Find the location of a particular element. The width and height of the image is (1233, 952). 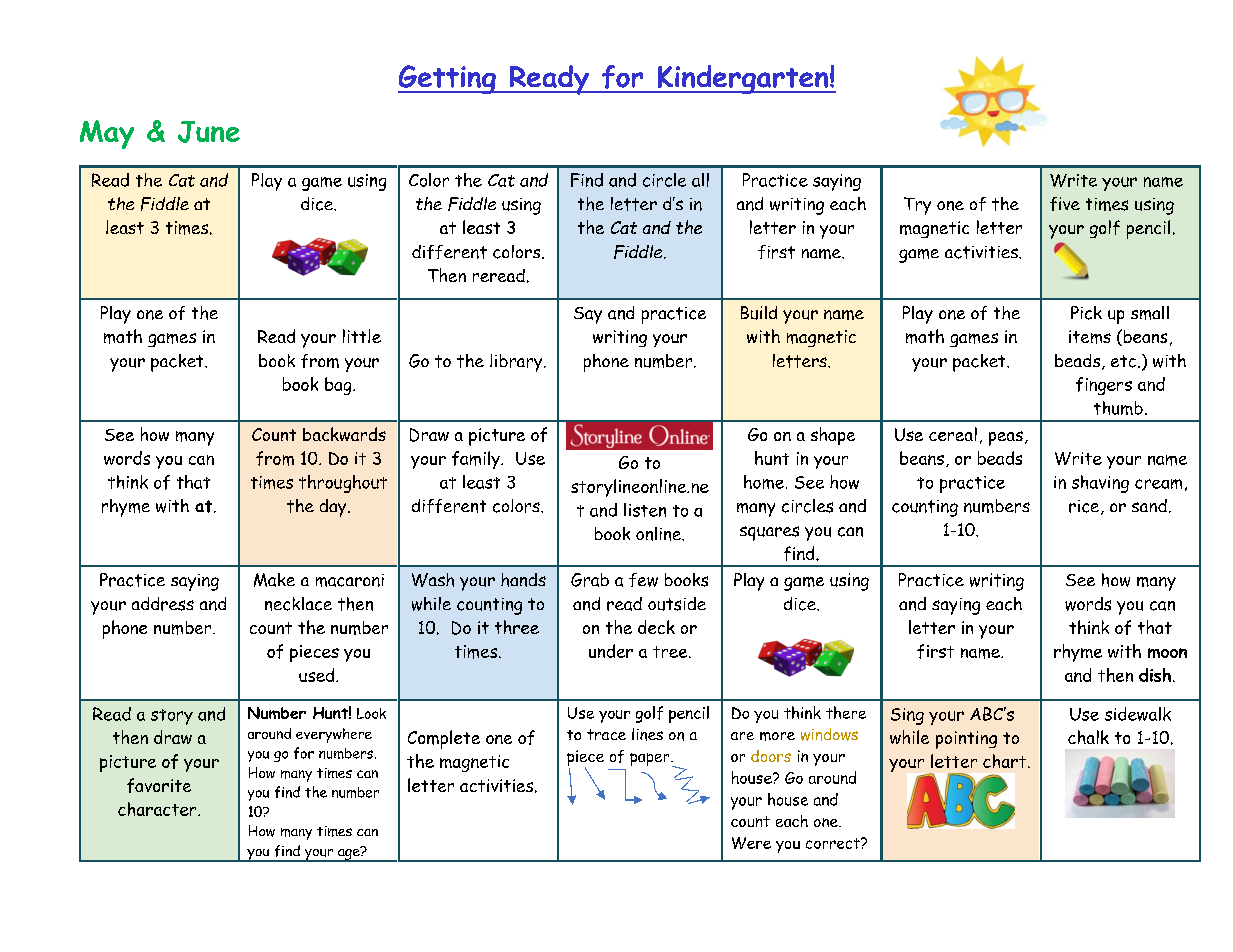

Were is located at coordinates (751, 843).
